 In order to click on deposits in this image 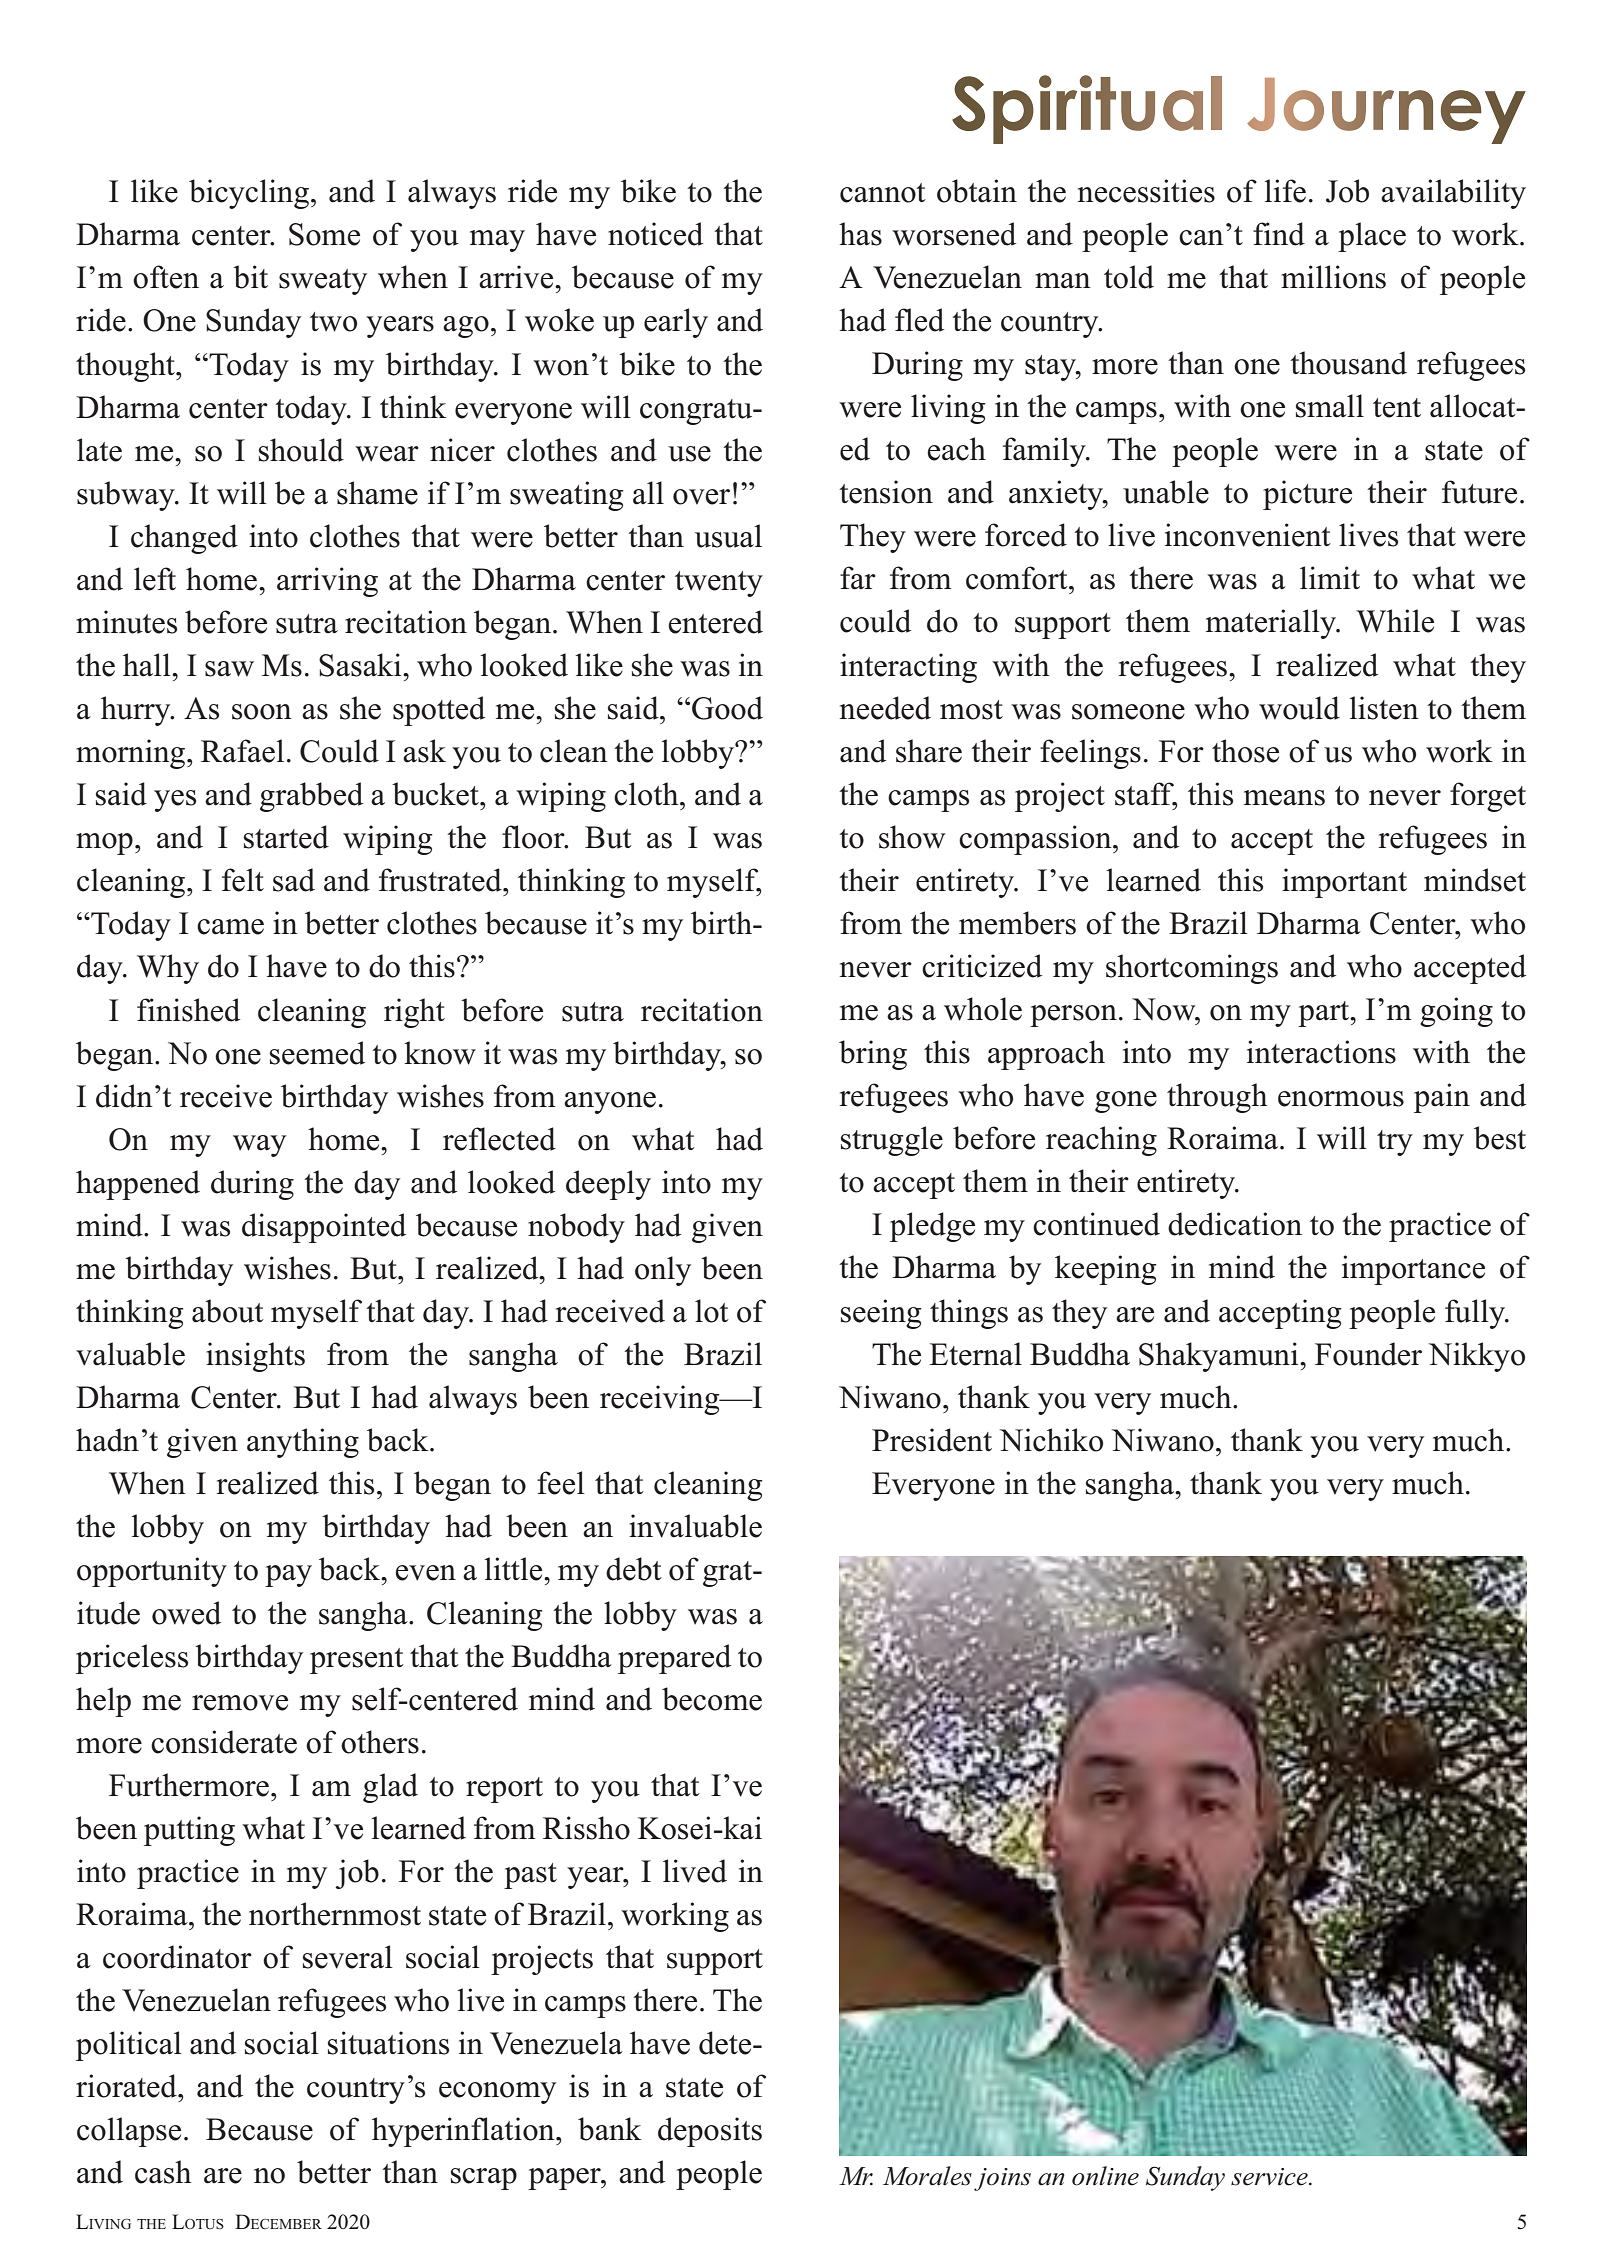, I will do `click(710, 2132)`.
